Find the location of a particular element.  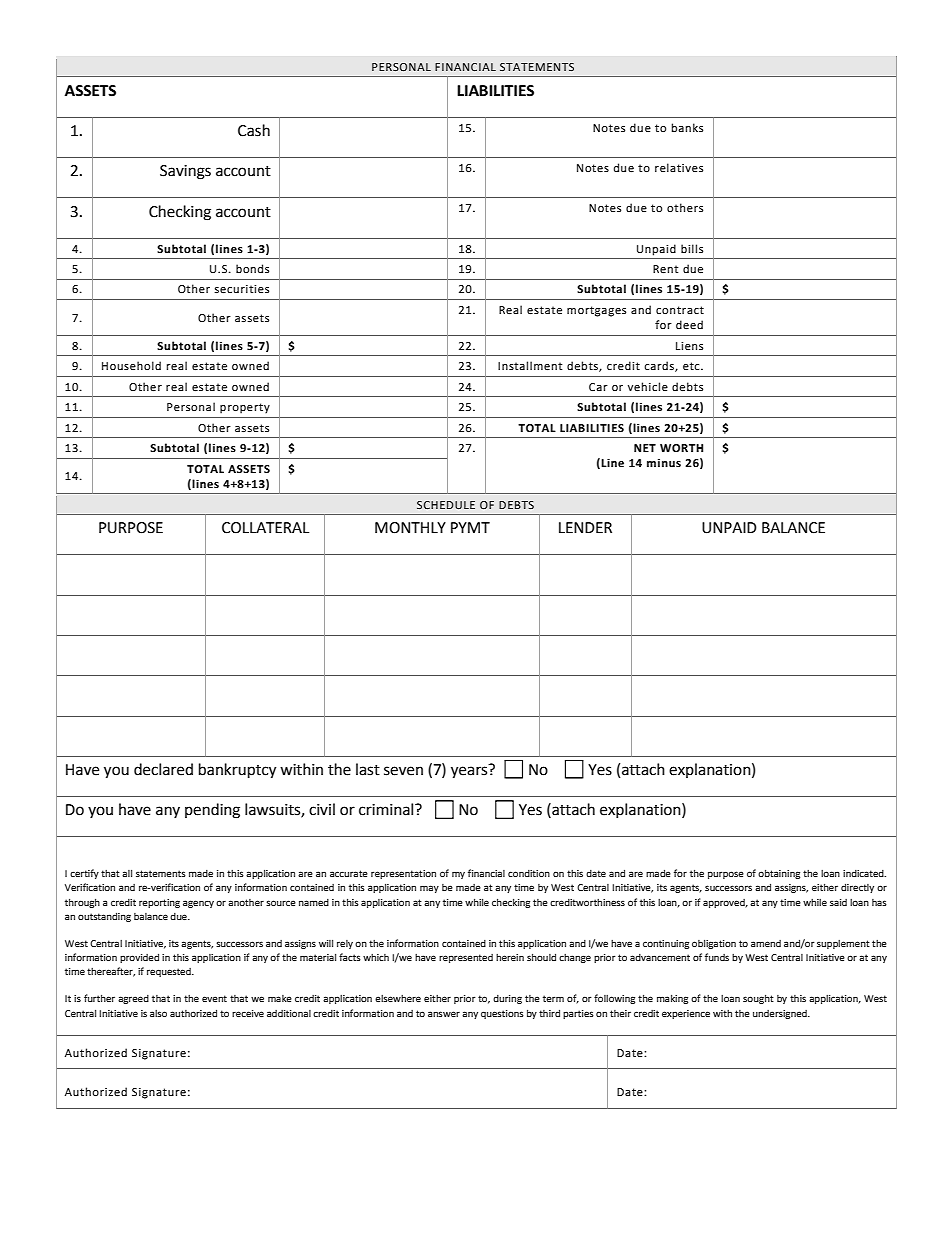

minus is located at coordinates (664, 463).
